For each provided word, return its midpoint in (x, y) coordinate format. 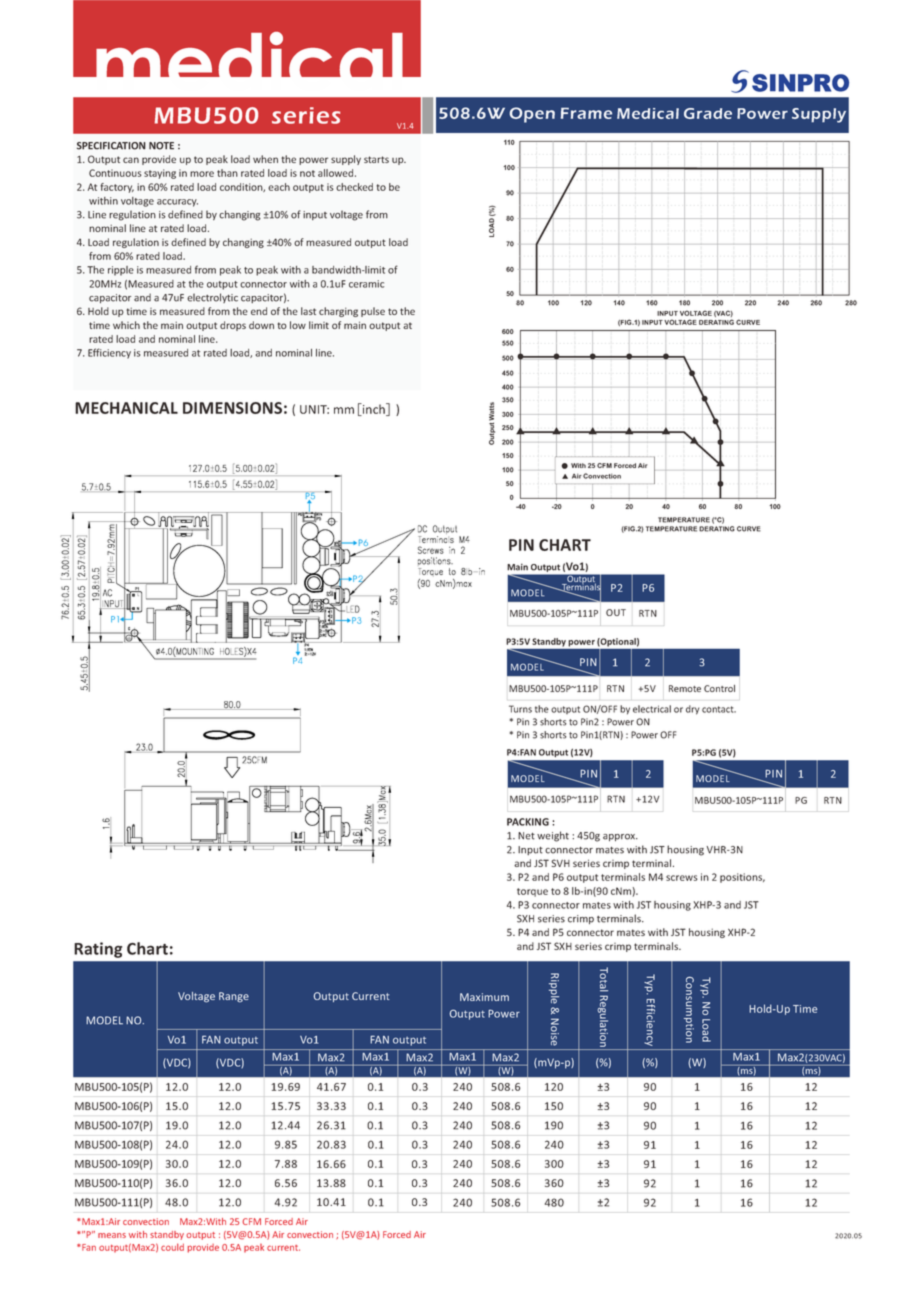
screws (682, 878)
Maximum (484, 997)
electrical (652, 709)
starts (376, 159)
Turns (520, 709)
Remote (685, 688)
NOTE (161, 146)
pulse (373, 312)
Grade (708, 113)
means (112, 1235)
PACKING (528, 822)
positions (742, 878)
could (172, 1247)
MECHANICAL (126, 408)
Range (234, 997)
